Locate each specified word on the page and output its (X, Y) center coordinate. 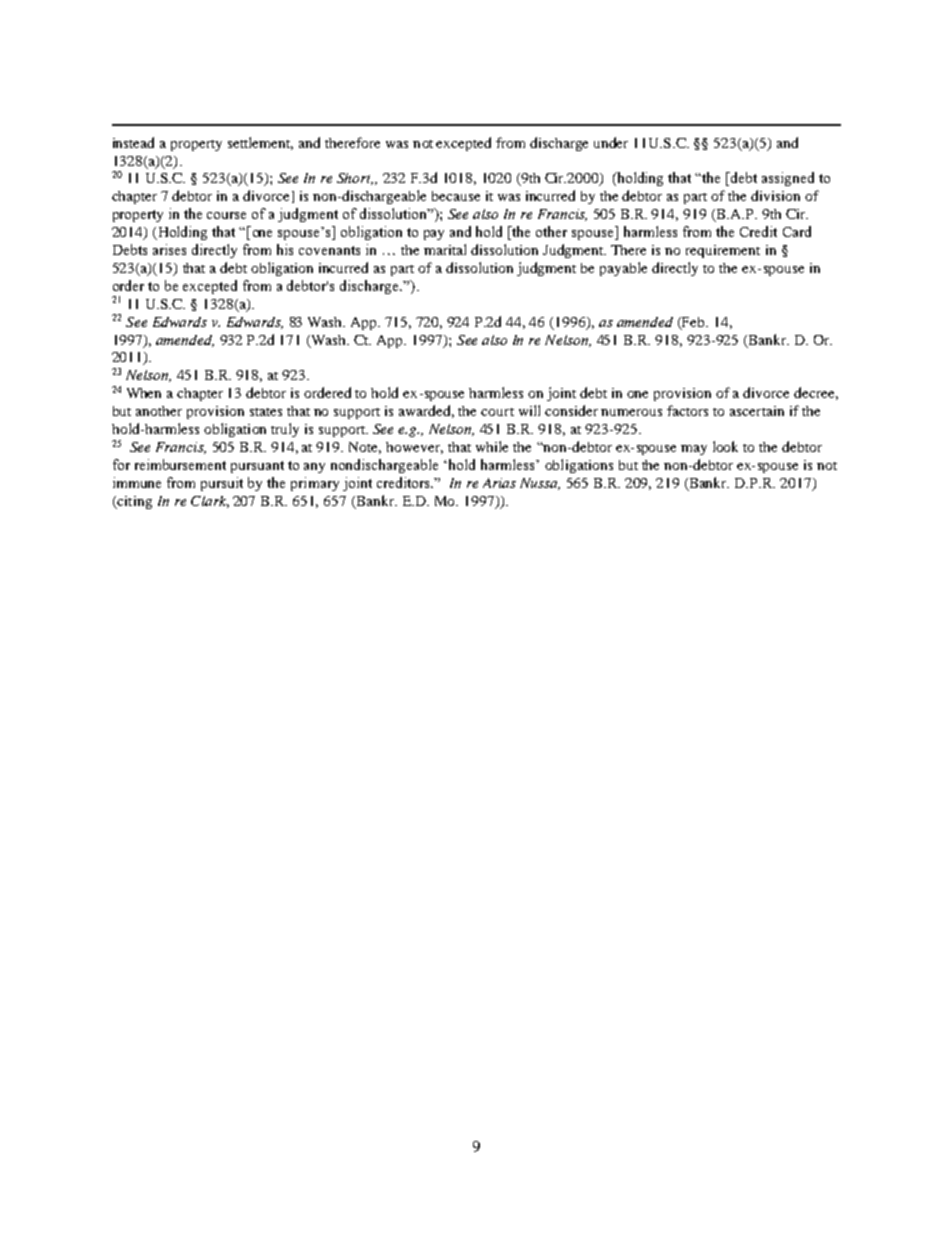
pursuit (222, 484)
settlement (260, 143)
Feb (693, 323)
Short (355, 179)
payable (623, 269)
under (611, 142)
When (144, 393)
